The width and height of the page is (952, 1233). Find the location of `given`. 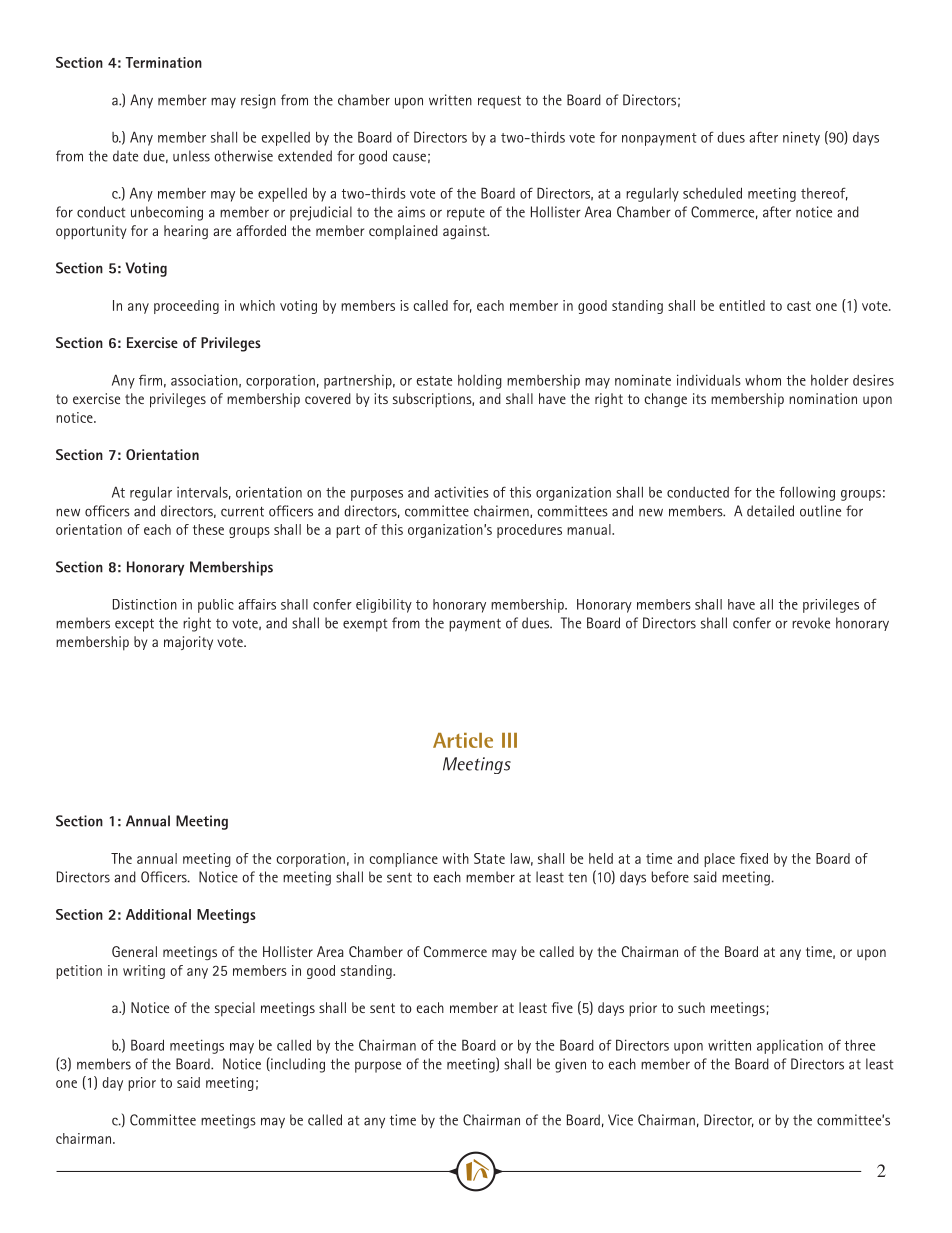

given is located at coordinates (570, 1065).
